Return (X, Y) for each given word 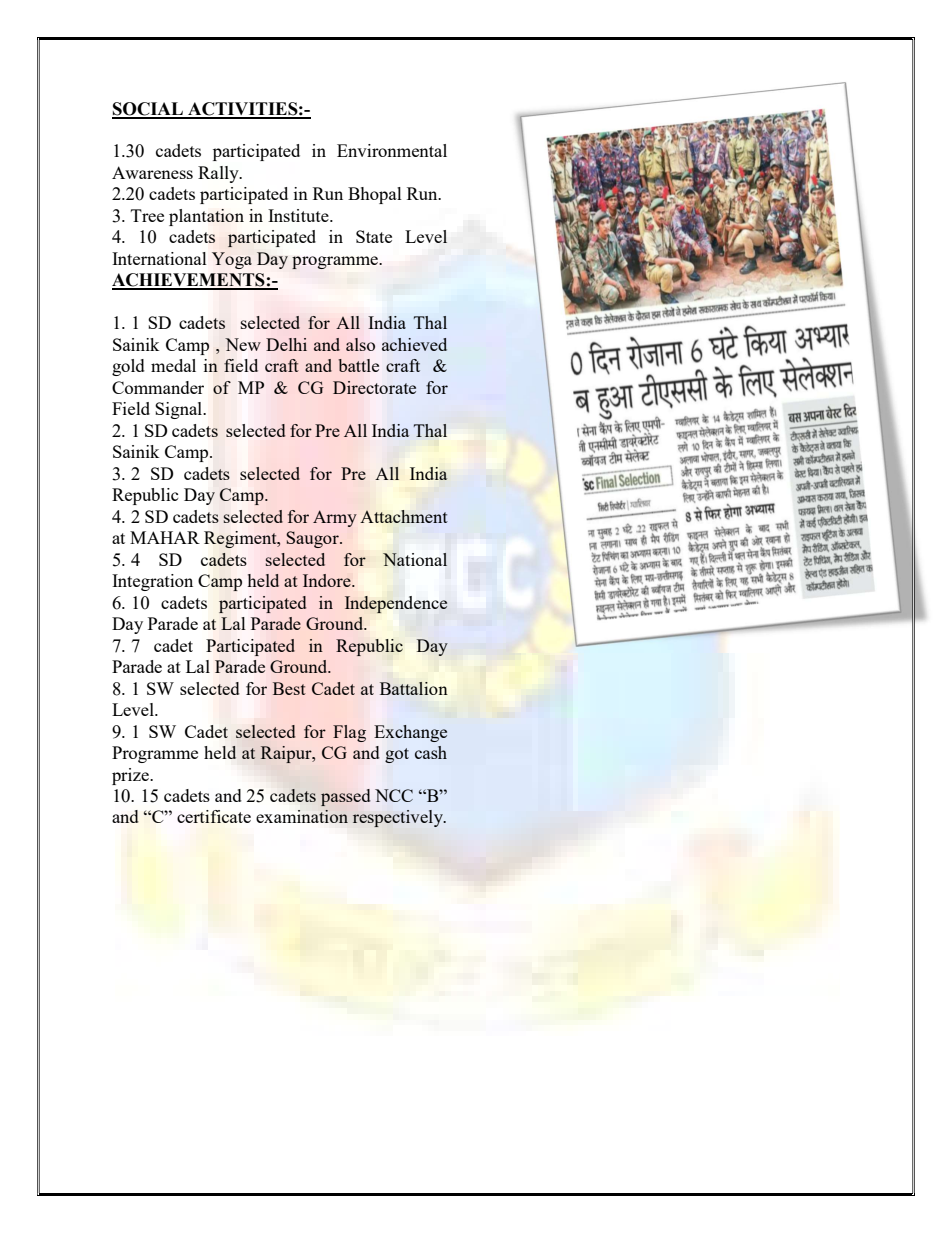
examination (302, 816)
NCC (394, 795)
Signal (180, 410)
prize (131, 776)
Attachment (404, 516)
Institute (299, 215)
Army (335, 518)
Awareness (152, 172)
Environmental (392, 150)
